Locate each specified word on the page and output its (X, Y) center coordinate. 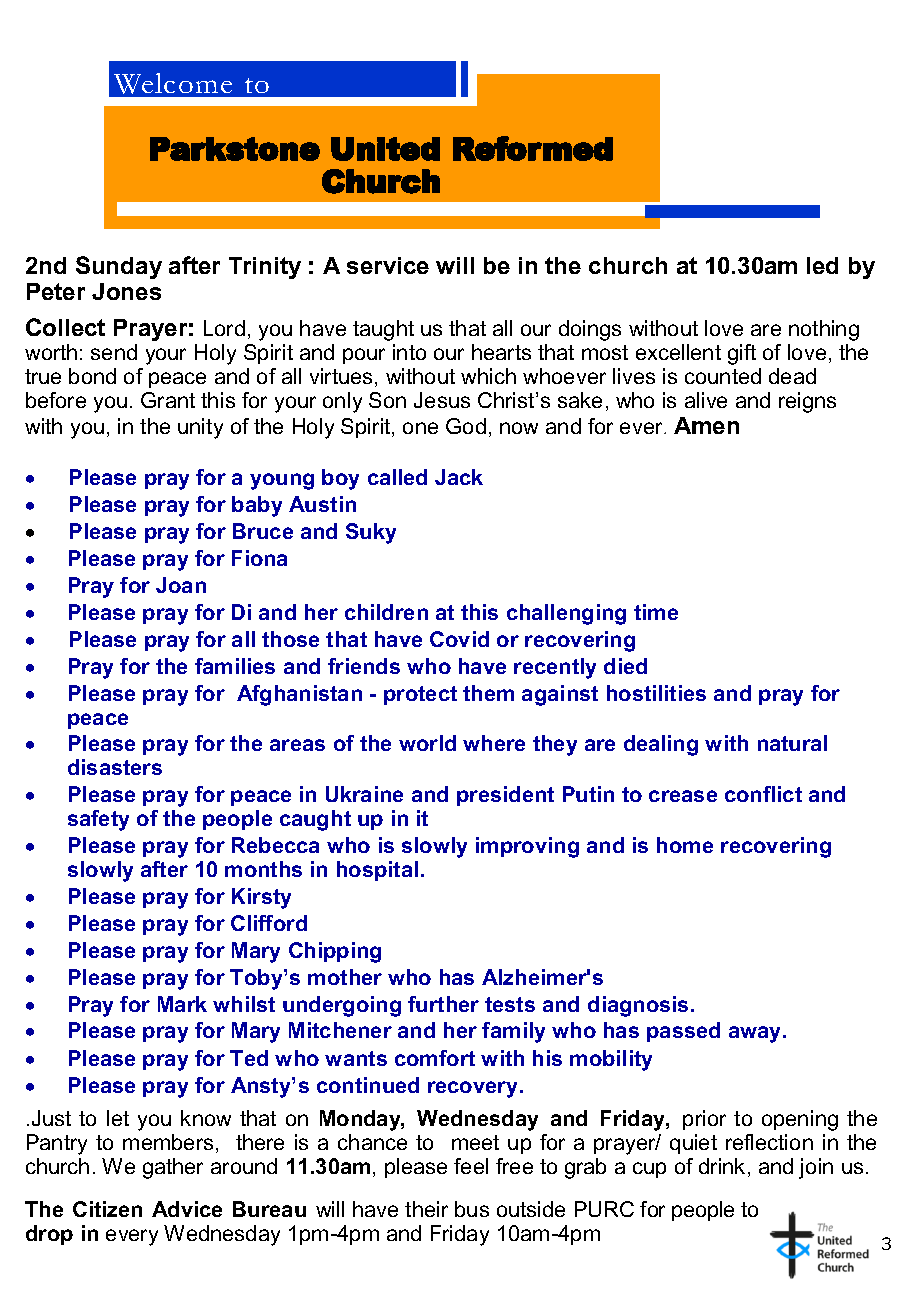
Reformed (533, 148)
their (426, 1209)
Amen (706, 425)
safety (98, 820)
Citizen (107, 1209)
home (685, 845)
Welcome (173, 83)
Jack (459, 477)
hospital (377, 871)
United (385, 149)
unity (200, 428)
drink (722, 1166)
